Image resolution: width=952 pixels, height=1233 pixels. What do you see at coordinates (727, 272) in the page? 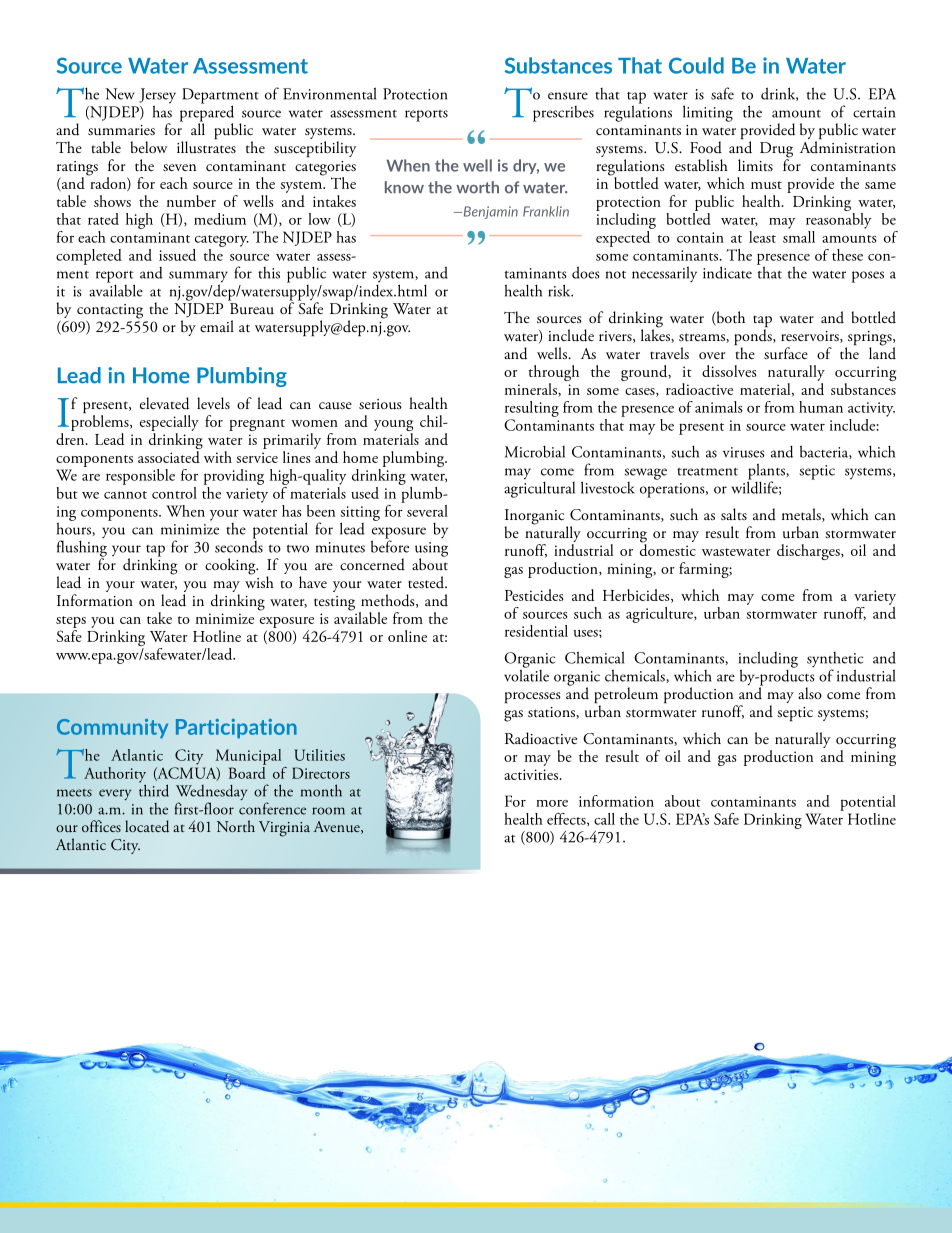
I see `indicate` at bounding box center [727, 272].
